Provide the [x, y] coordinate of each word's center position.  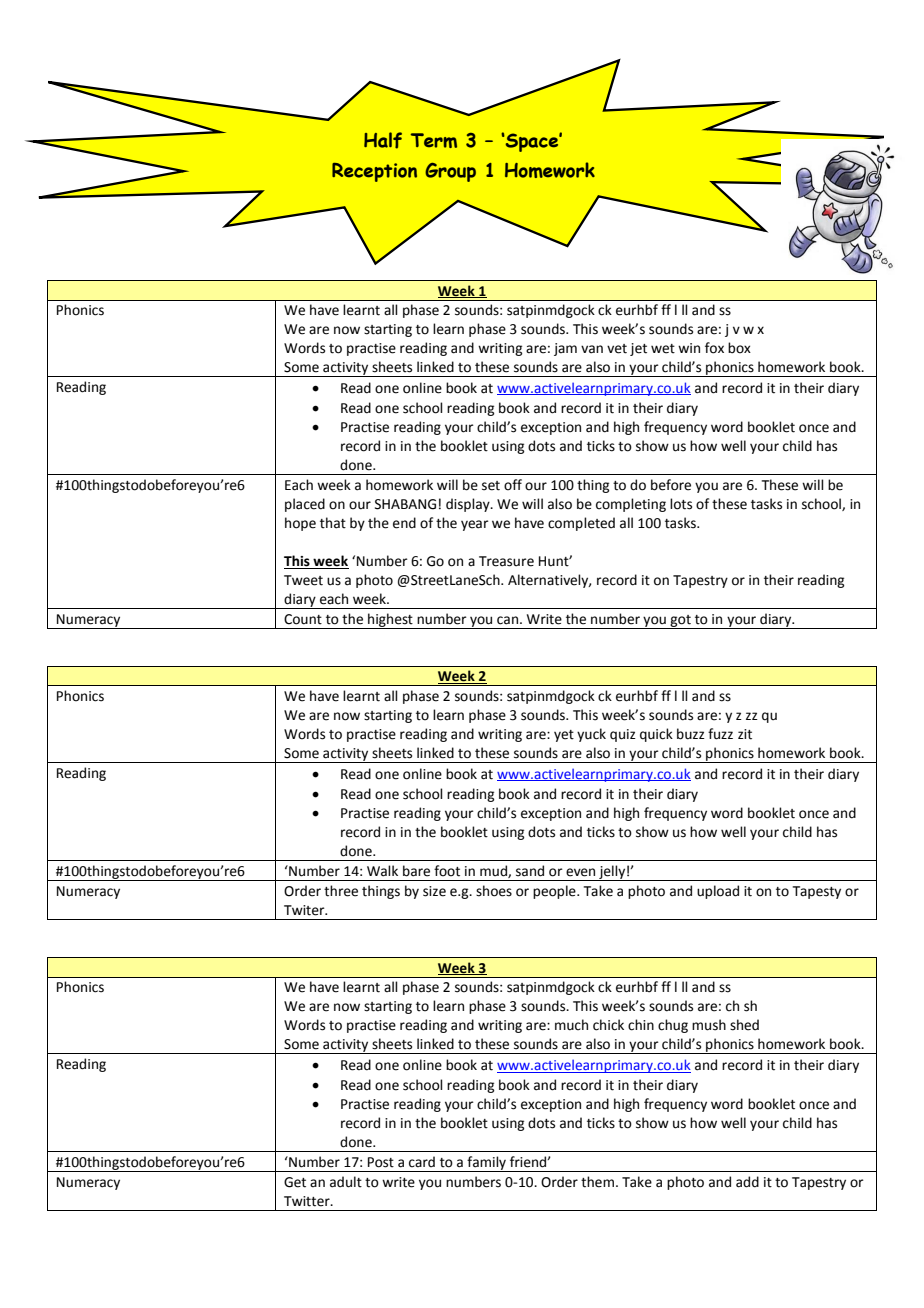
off [513, 485]
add [747, 1182]
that [333, 523]
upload [718, 892]
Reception [374, 172]
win [689, 348]
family [486, 1164]
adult [346, 1182]
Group [450, 172]
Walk [382, 871]
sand [530, 871]
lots [681, 504]
